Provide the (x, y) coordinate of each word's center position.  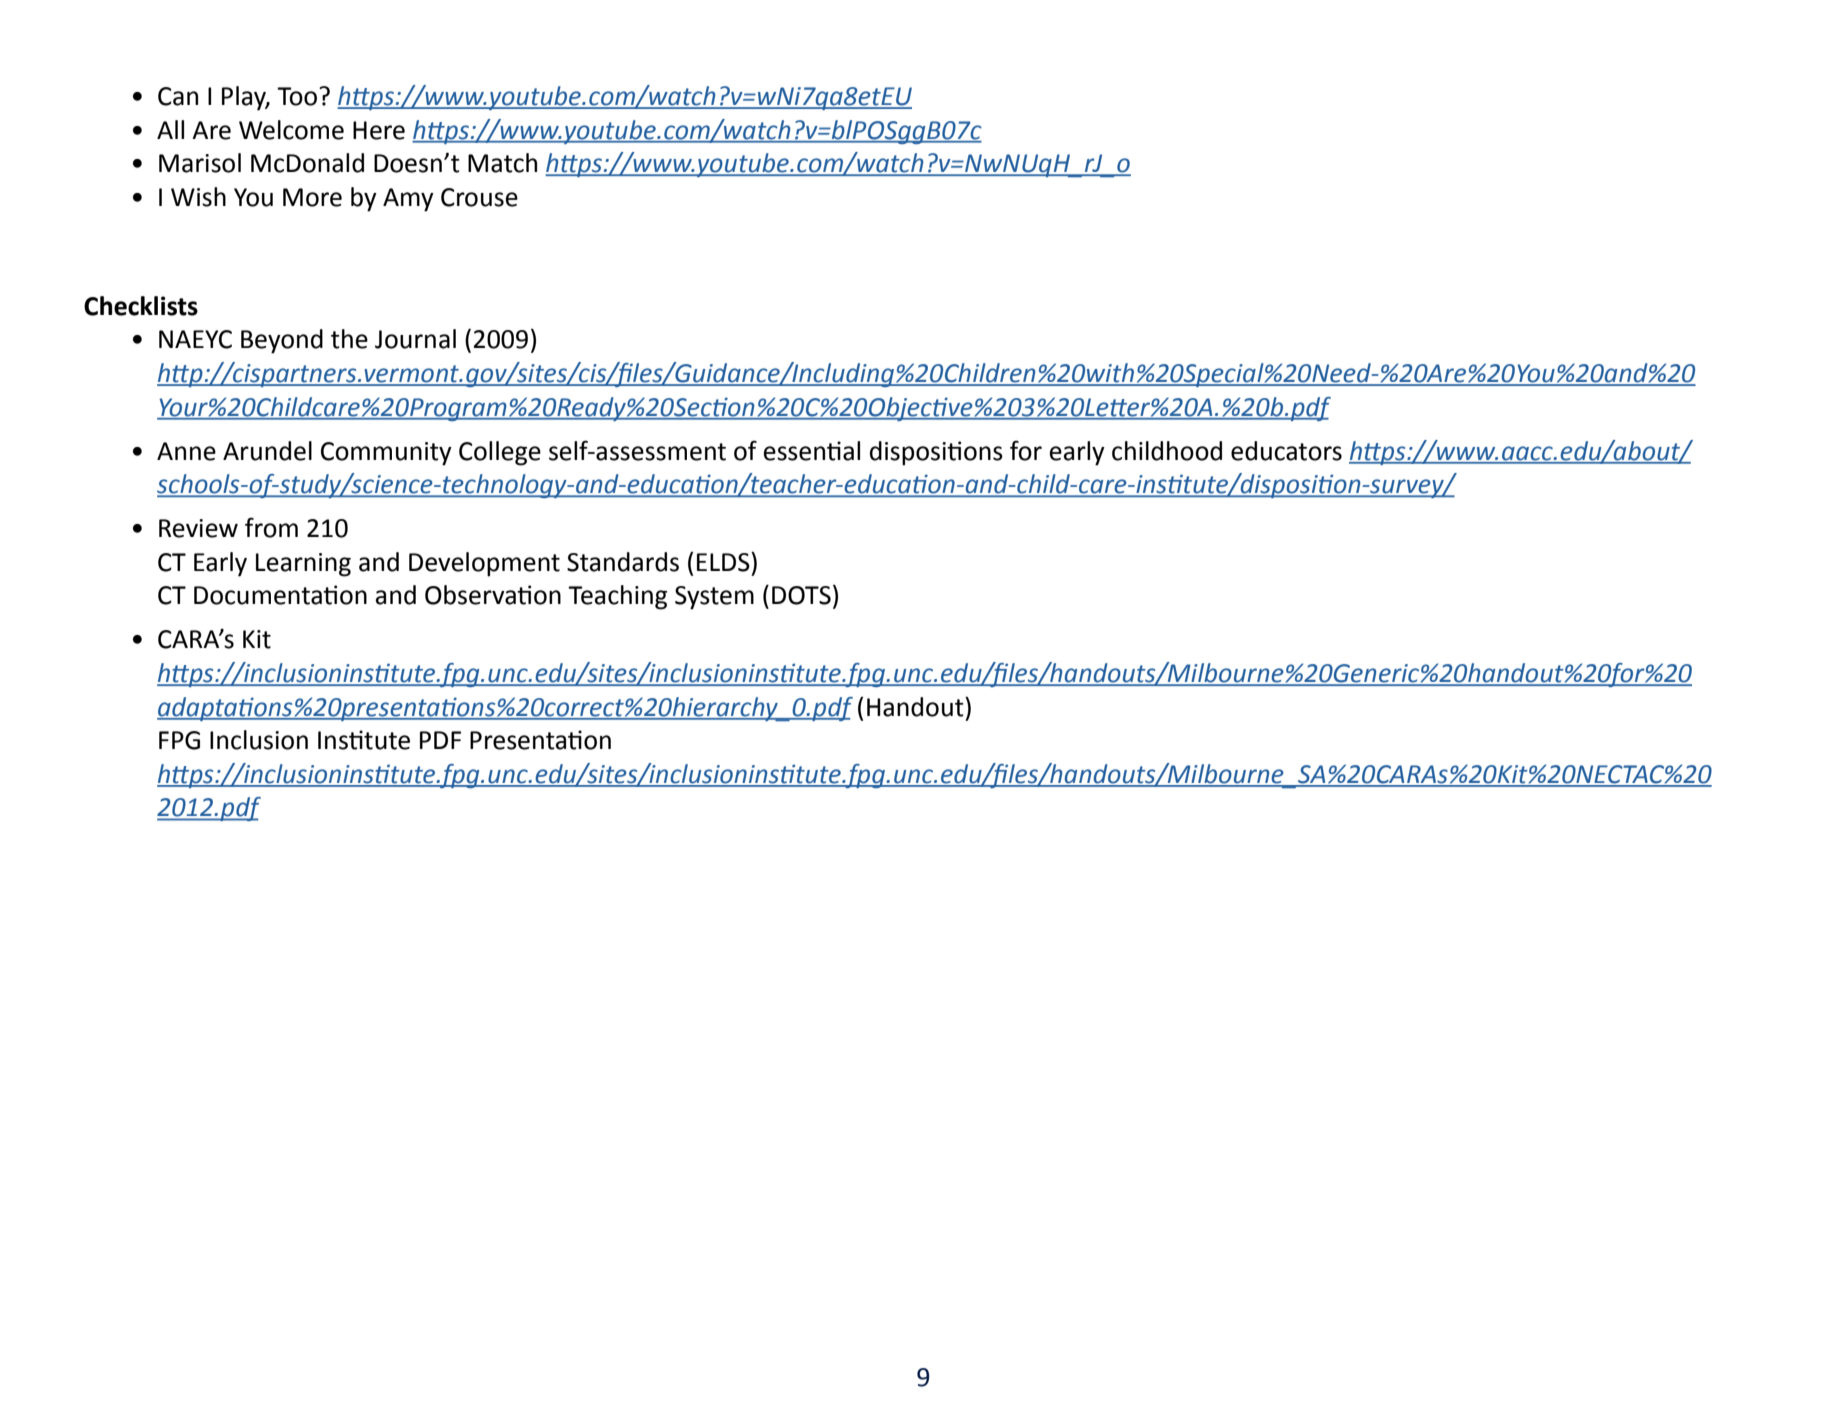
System (714, 598)
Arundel (267, 451)
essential (812, 451)
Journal (415, 339)
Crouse (479, 197)
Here (379, 130)
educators (1286, 451)
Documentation (280, 595)
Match (502, 163)
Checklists (141, 306)
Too (298, 96)
